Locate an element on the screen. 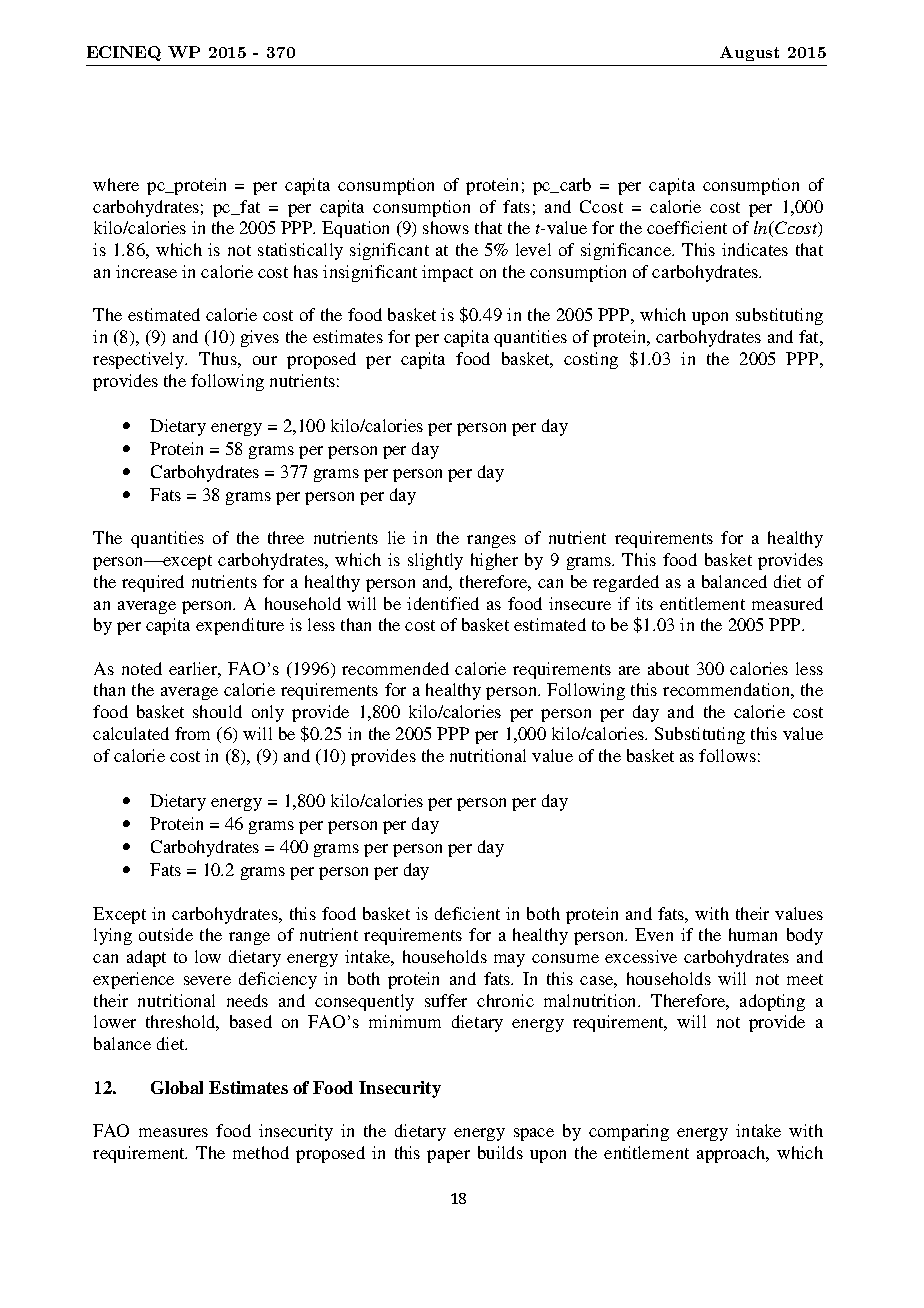  identified is located at coordinates (443, 603).
